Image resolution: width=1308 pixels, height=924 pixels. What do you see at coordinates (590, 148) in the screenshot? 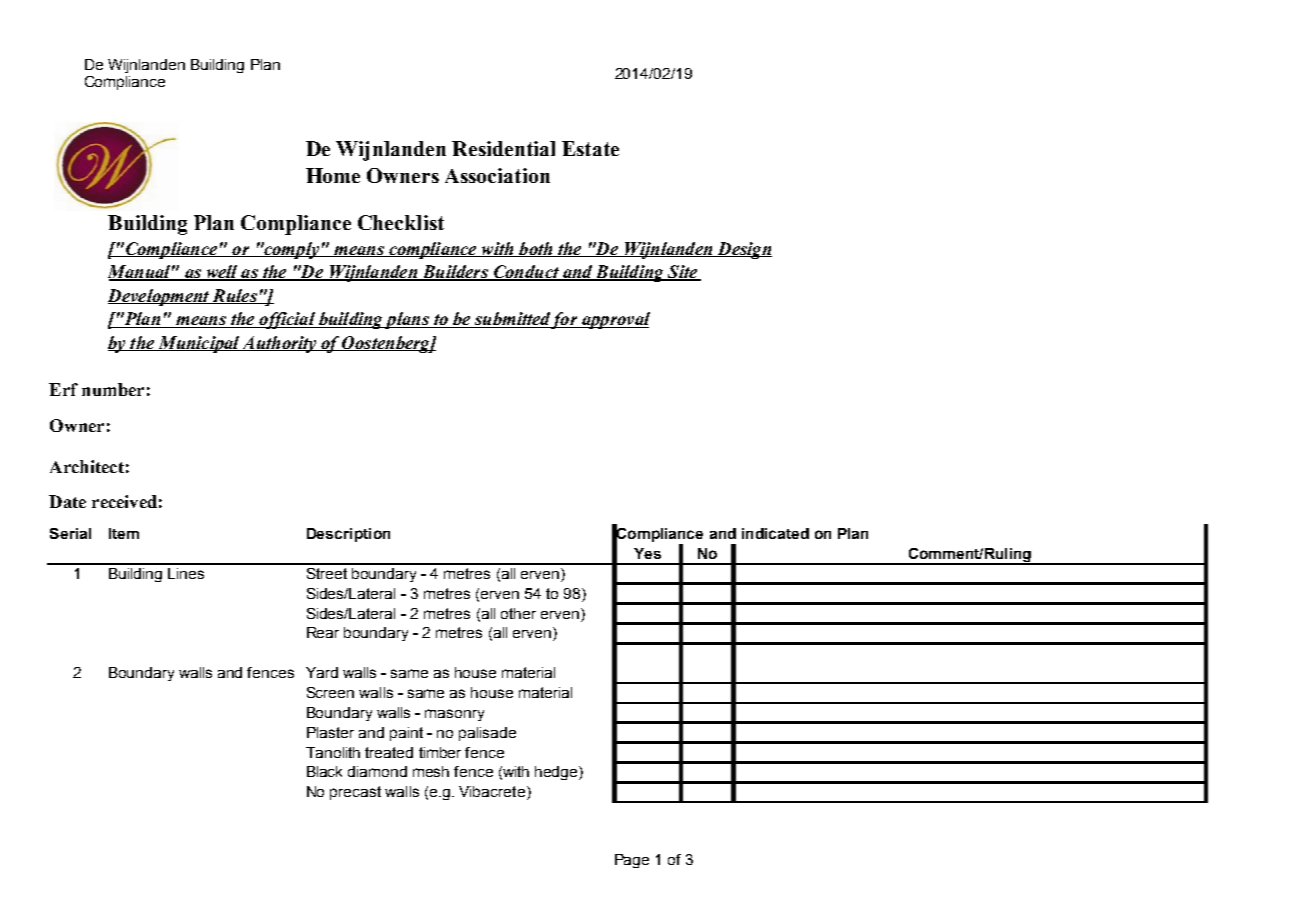
I see `Estate` at bounding box center [590, 148].
